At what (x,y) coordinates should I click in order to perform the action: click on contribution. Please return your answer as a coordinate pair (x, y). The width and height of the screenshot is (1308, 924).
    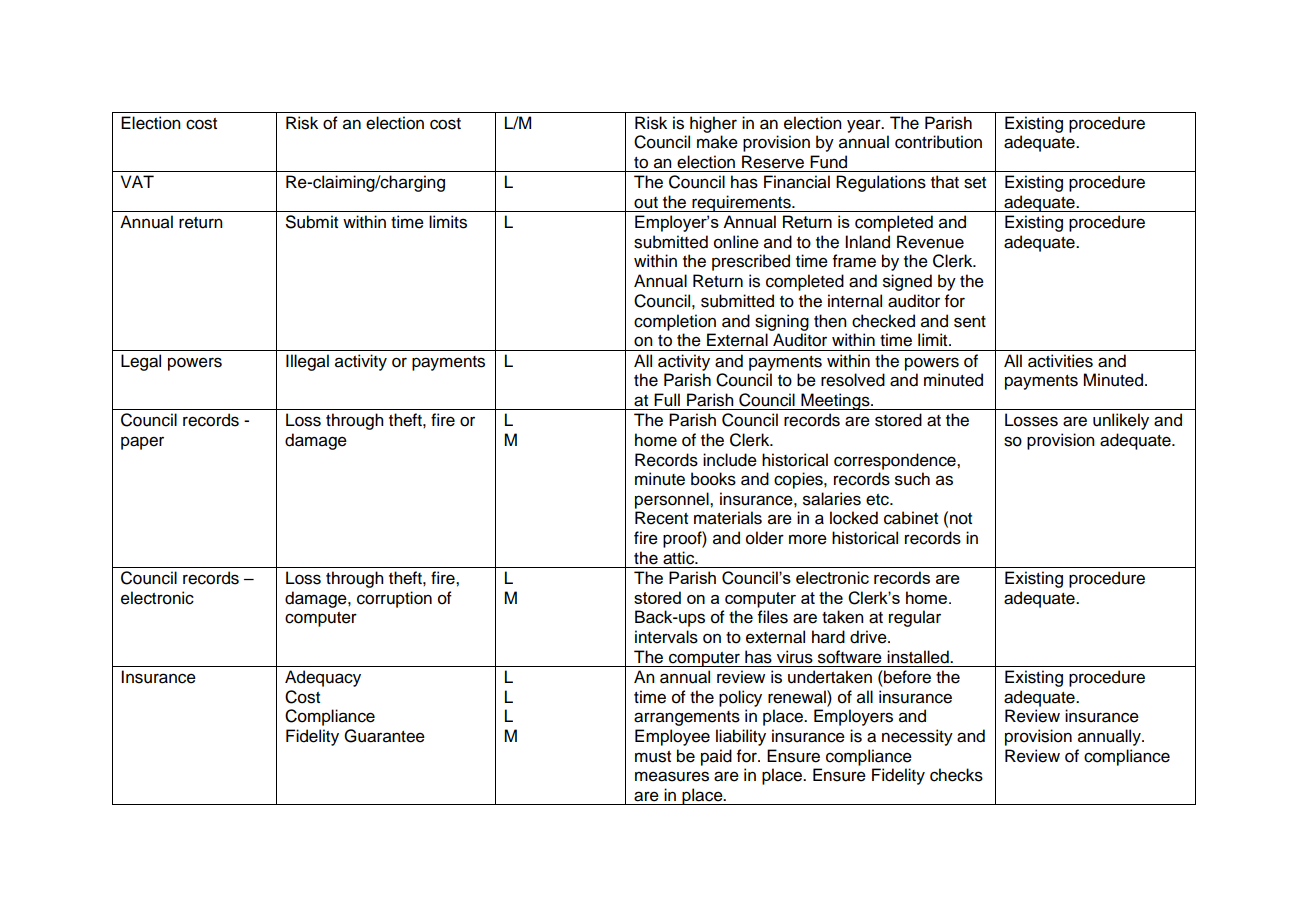
    Looking at the image, I should click on (938, 142).
